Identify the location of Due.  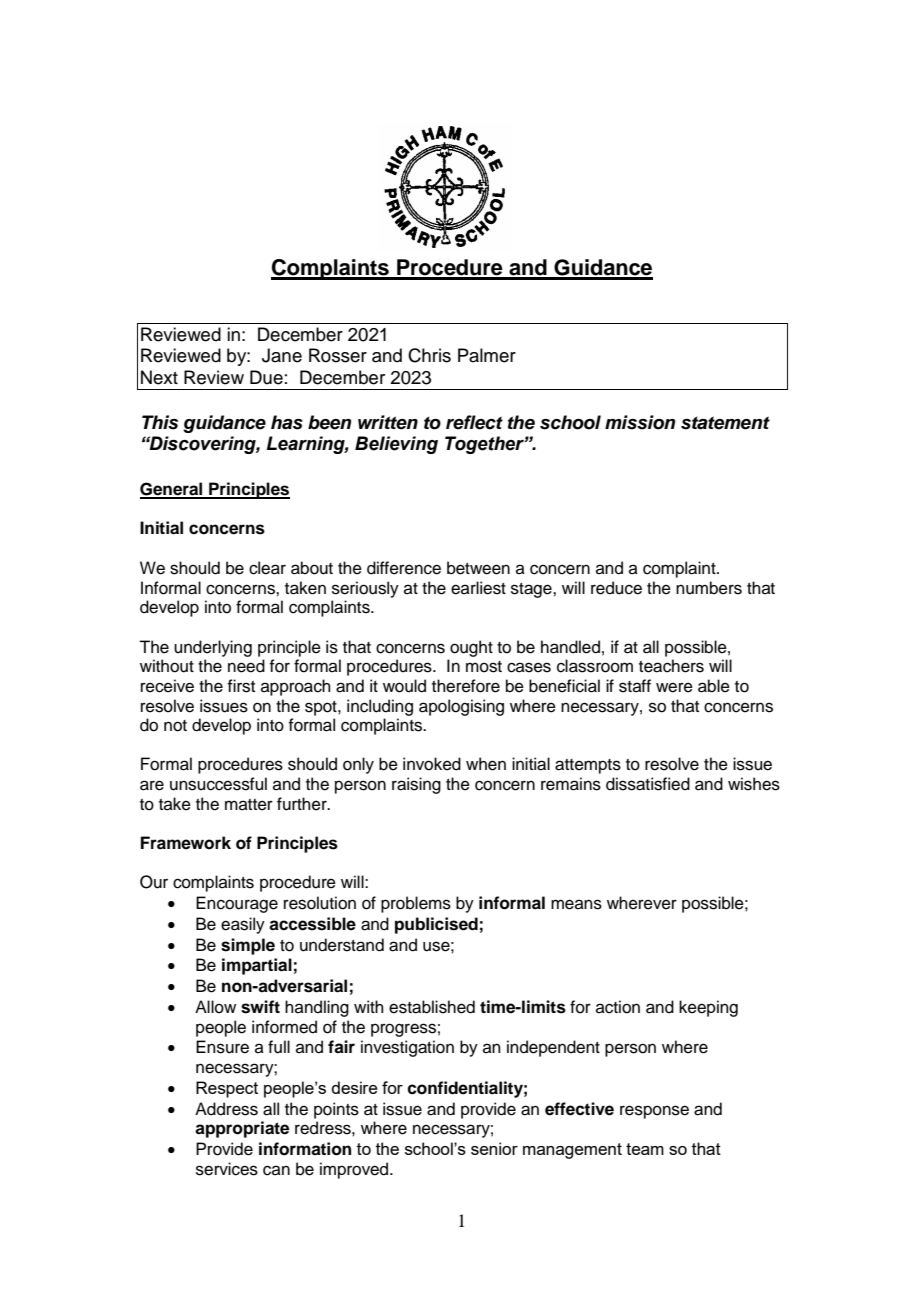
(266, 377).
